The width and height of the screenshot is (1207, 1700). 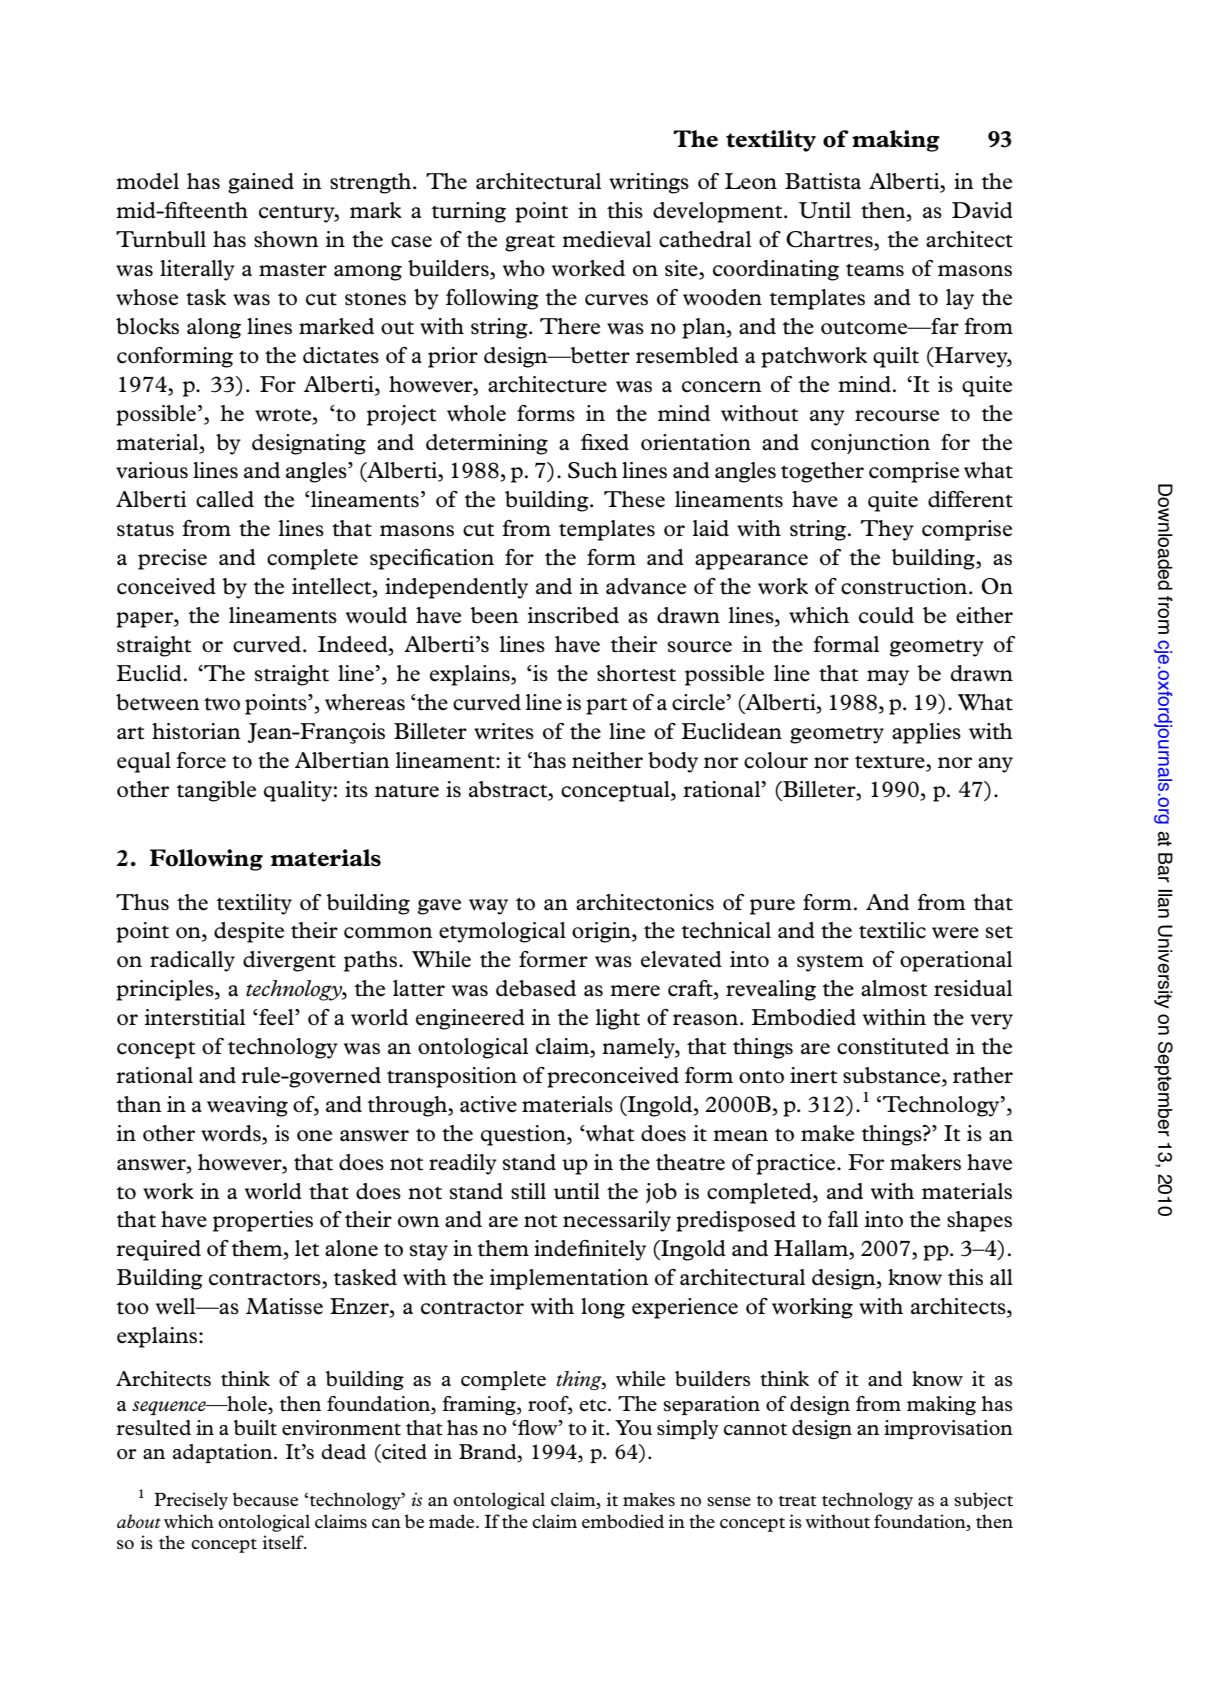 I want to click on shown, so click(x=286, y=239).
